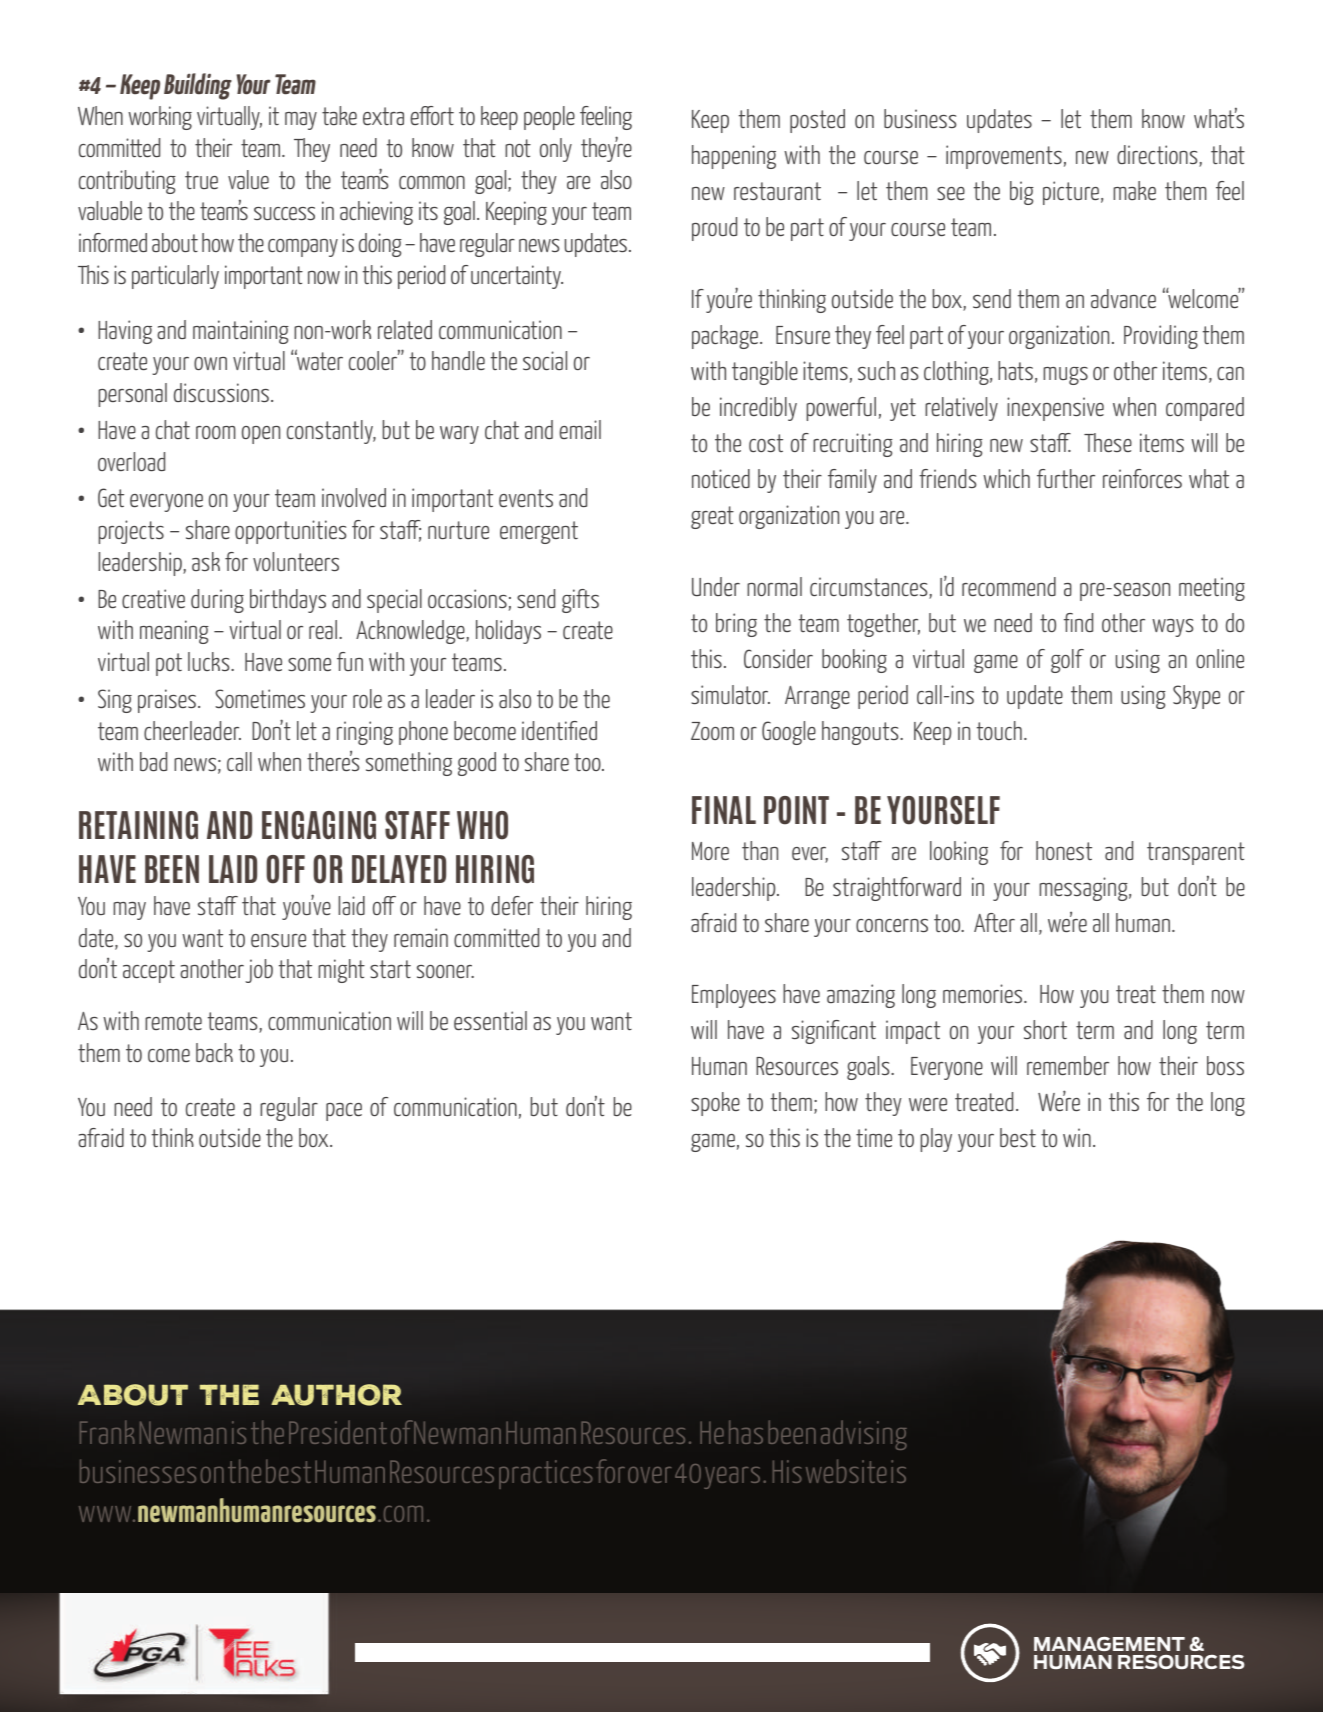 Image resolution: width=1323 pixels, height=1712 pixels. What do you see at coordinates (248, 179) in the screenshot?
I see `value` at bounding box center [248, 179].
